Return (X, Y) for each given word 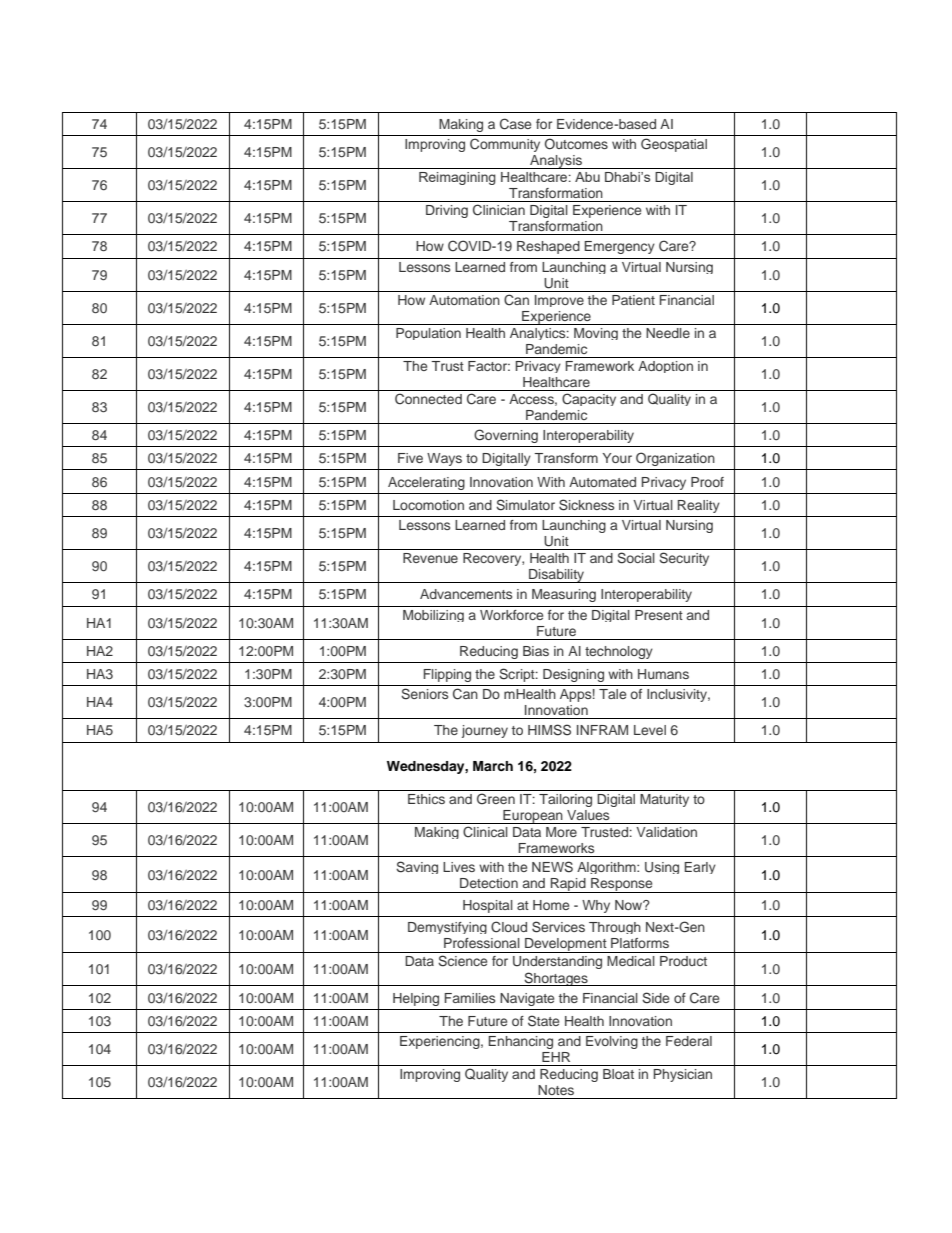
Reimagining (457, 178)
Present (659, 615)
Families (470, 998)
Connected (428, 399)
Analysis (556, 162)
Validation (666, 832)
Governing (506, 436)
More (561, 832)
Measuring (564, 595)
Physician (683, 1075)
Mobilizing (433, 616)
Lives (459, 867)
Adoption (665, 367)
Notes (556, 1090)
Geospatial (674, 145)
